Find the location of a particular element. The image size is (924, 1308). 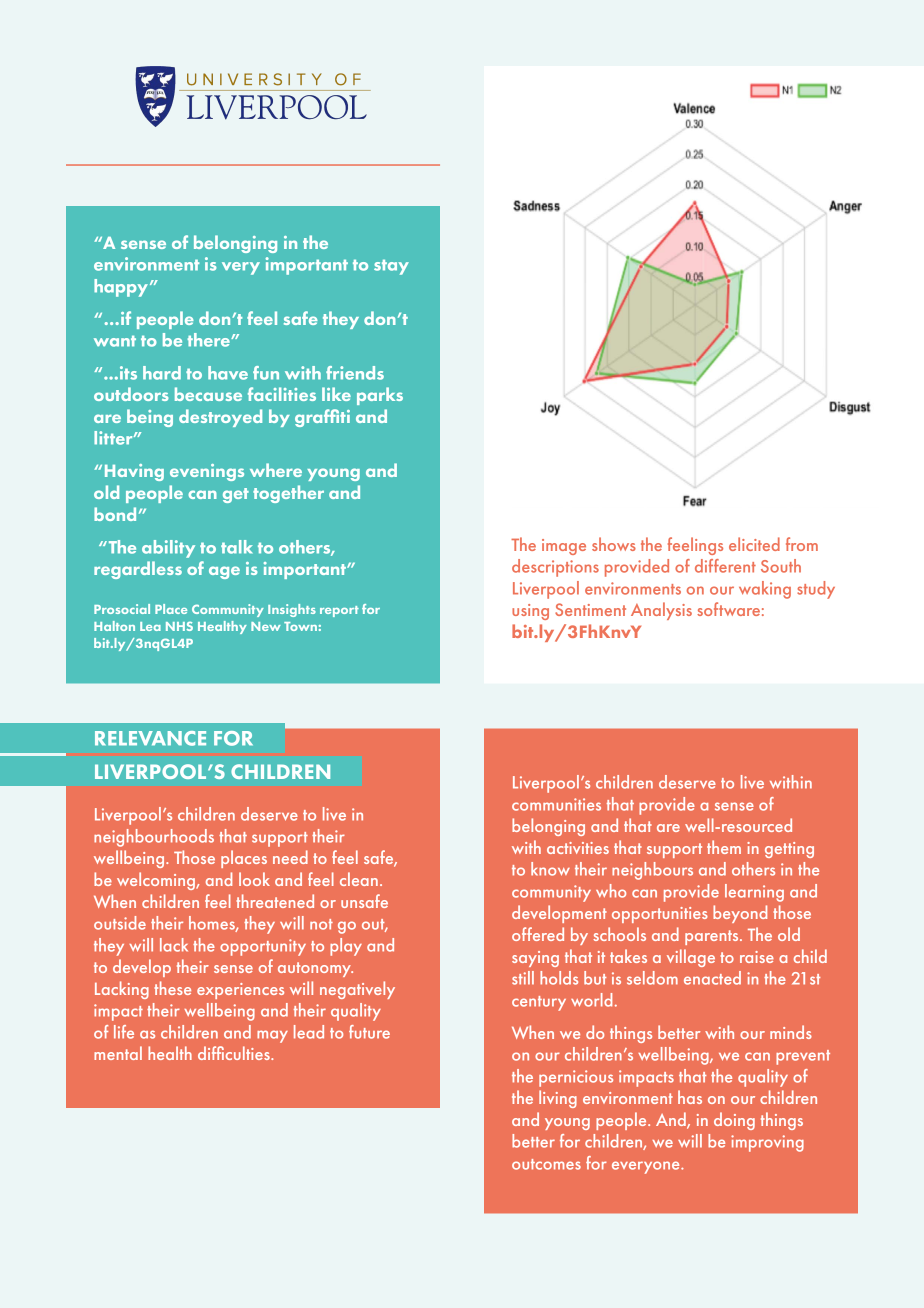

RELEVANCE is located at coordinates (150, 738).
